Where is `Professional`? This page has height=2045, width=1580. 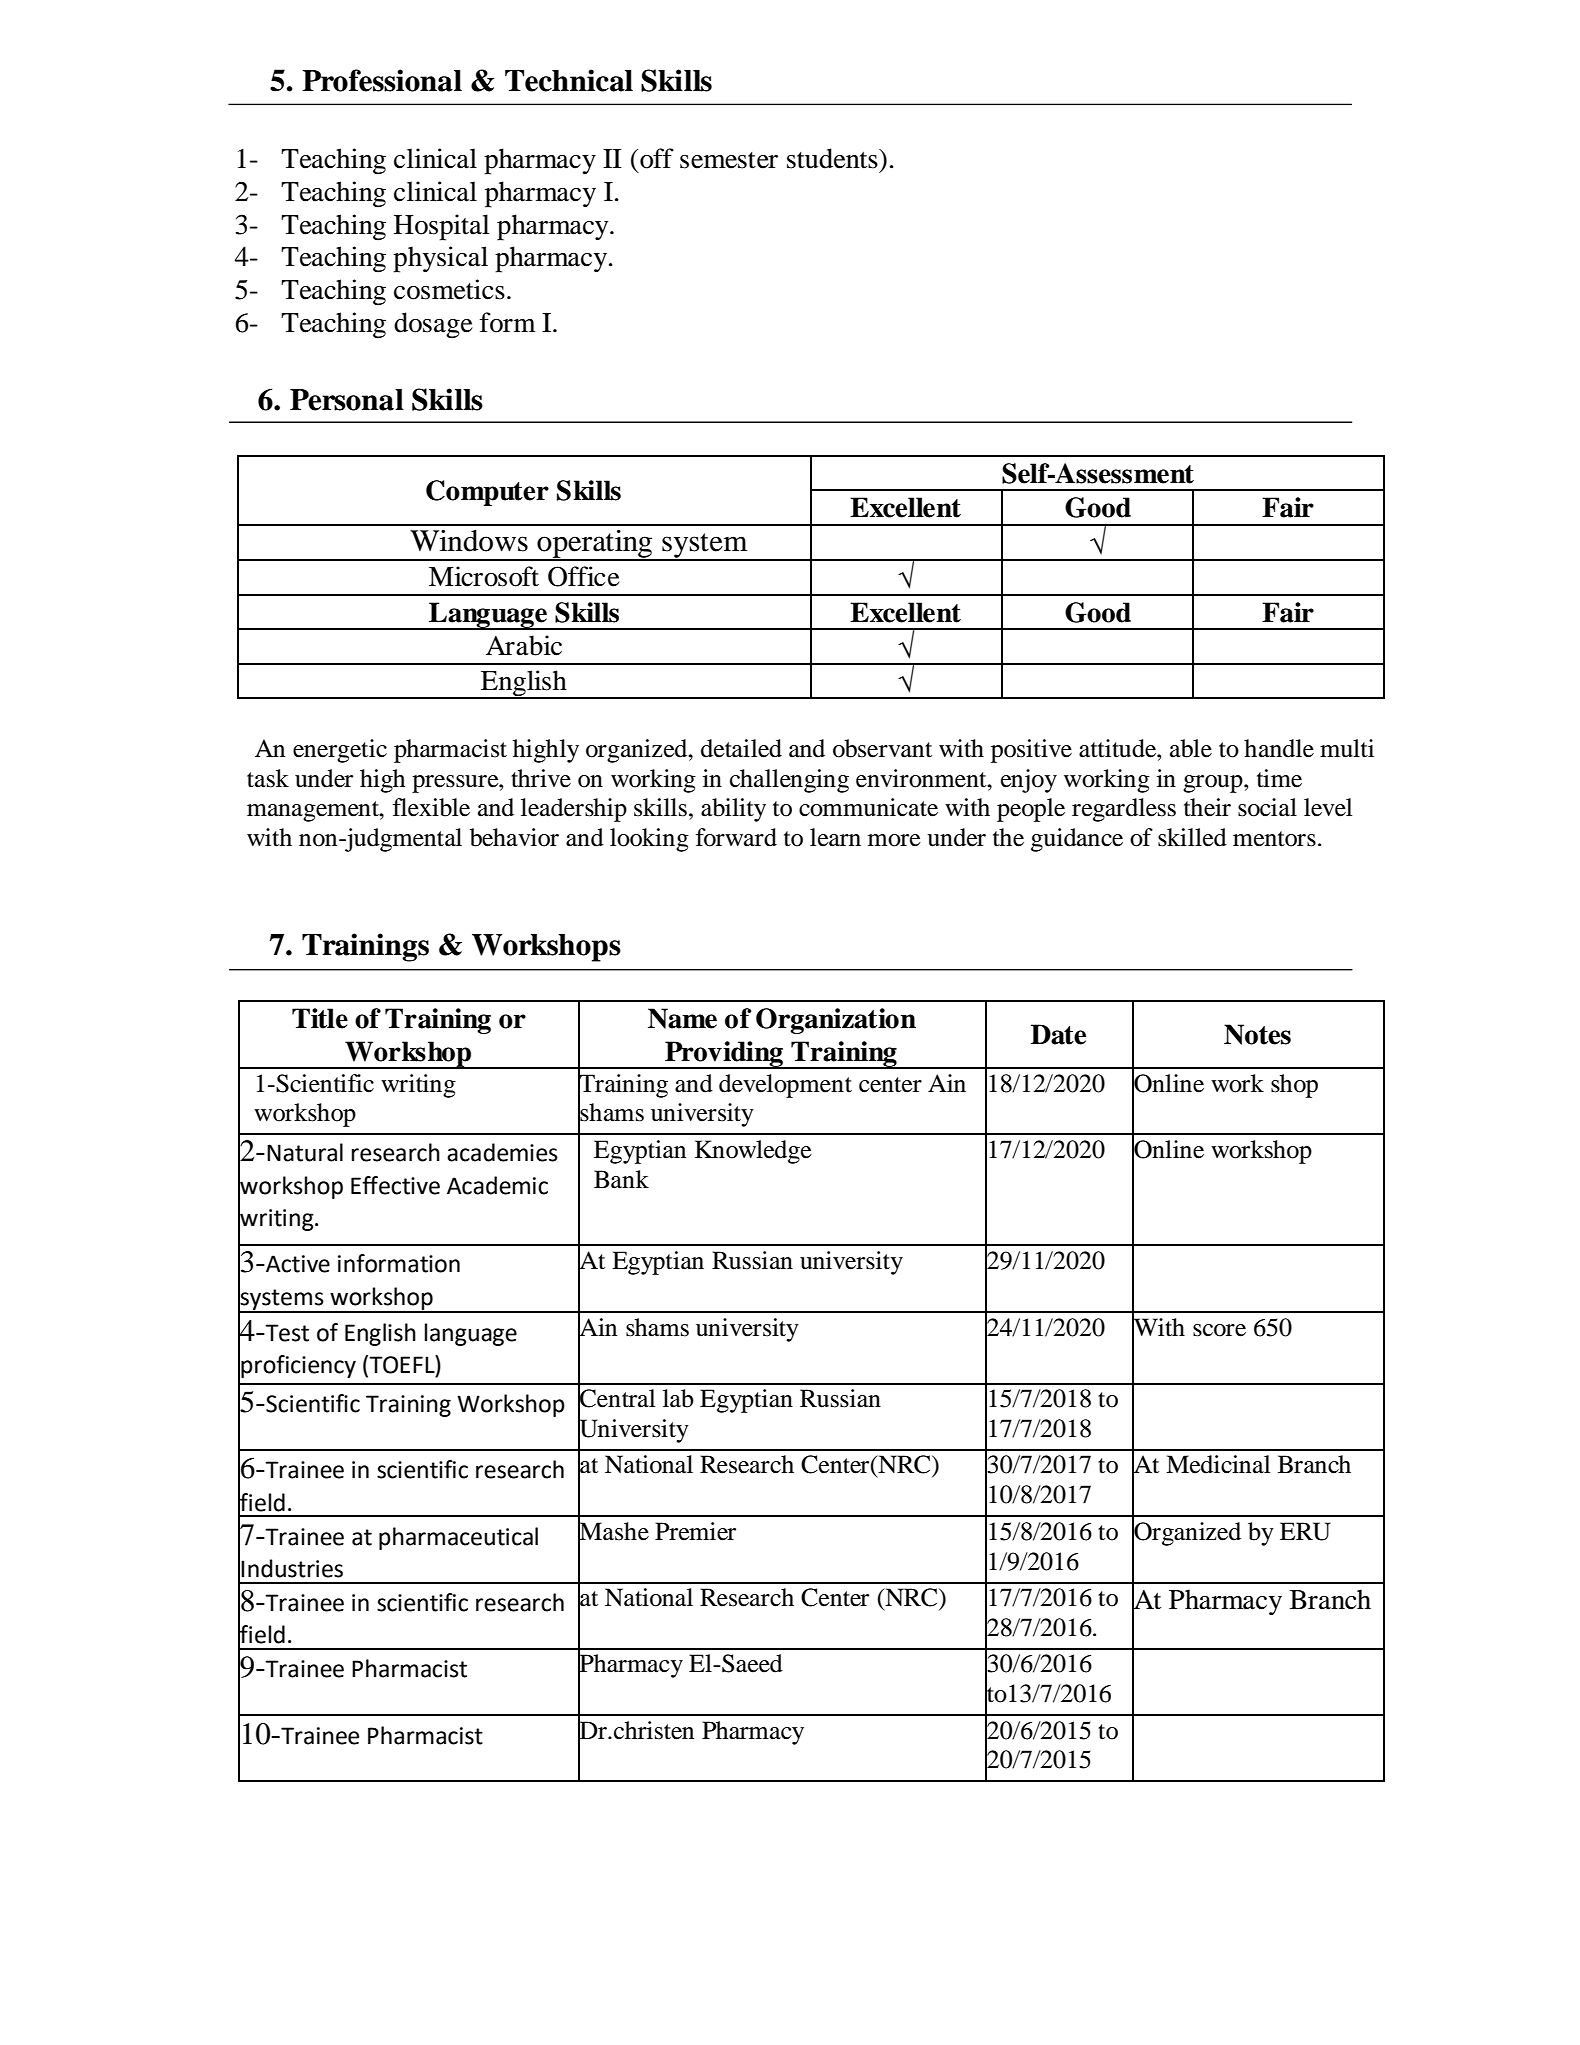 Professional is located at coordinates (382, 80).
